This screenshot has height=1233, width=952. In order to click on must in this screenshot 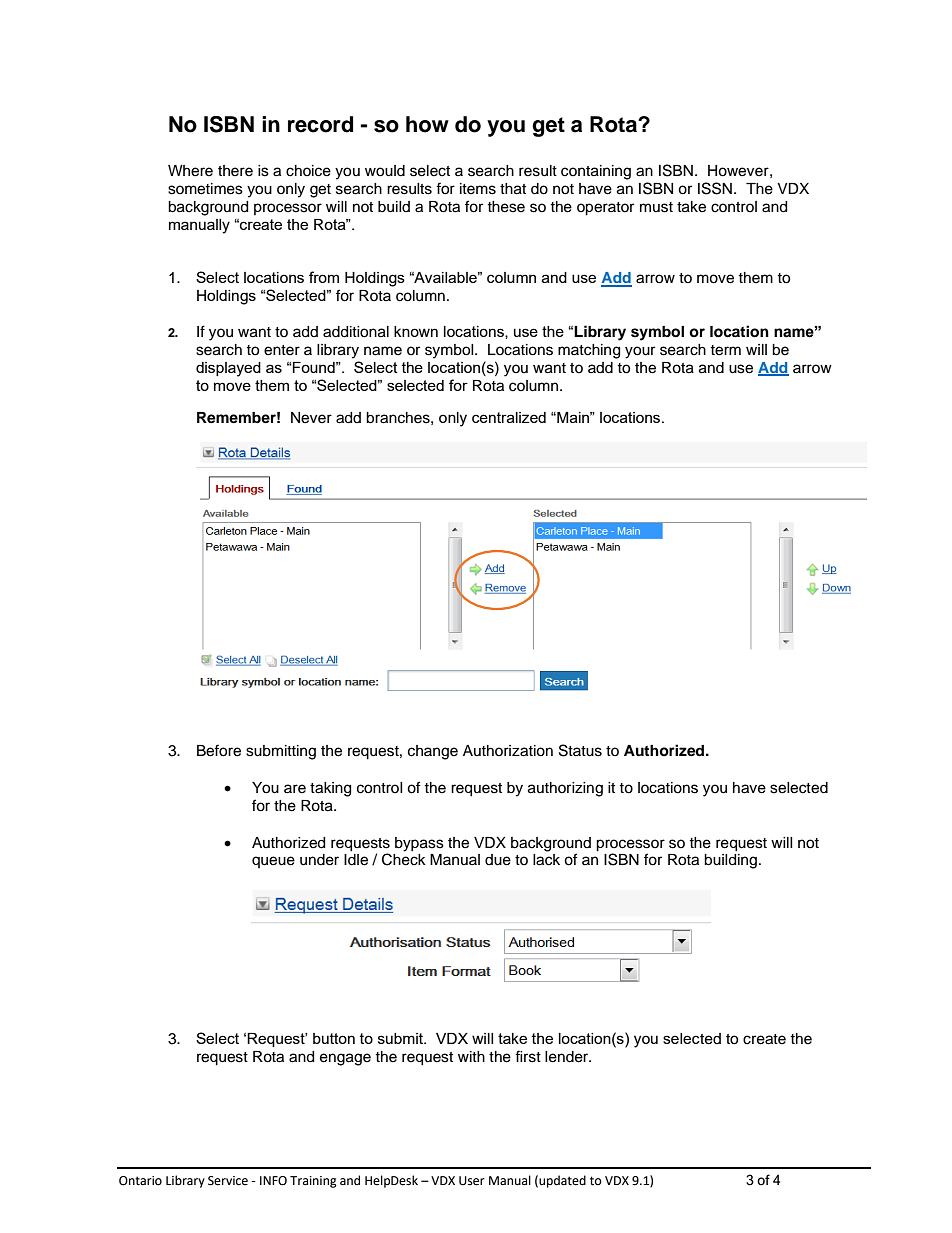, I will do `click(656, 207)`.
